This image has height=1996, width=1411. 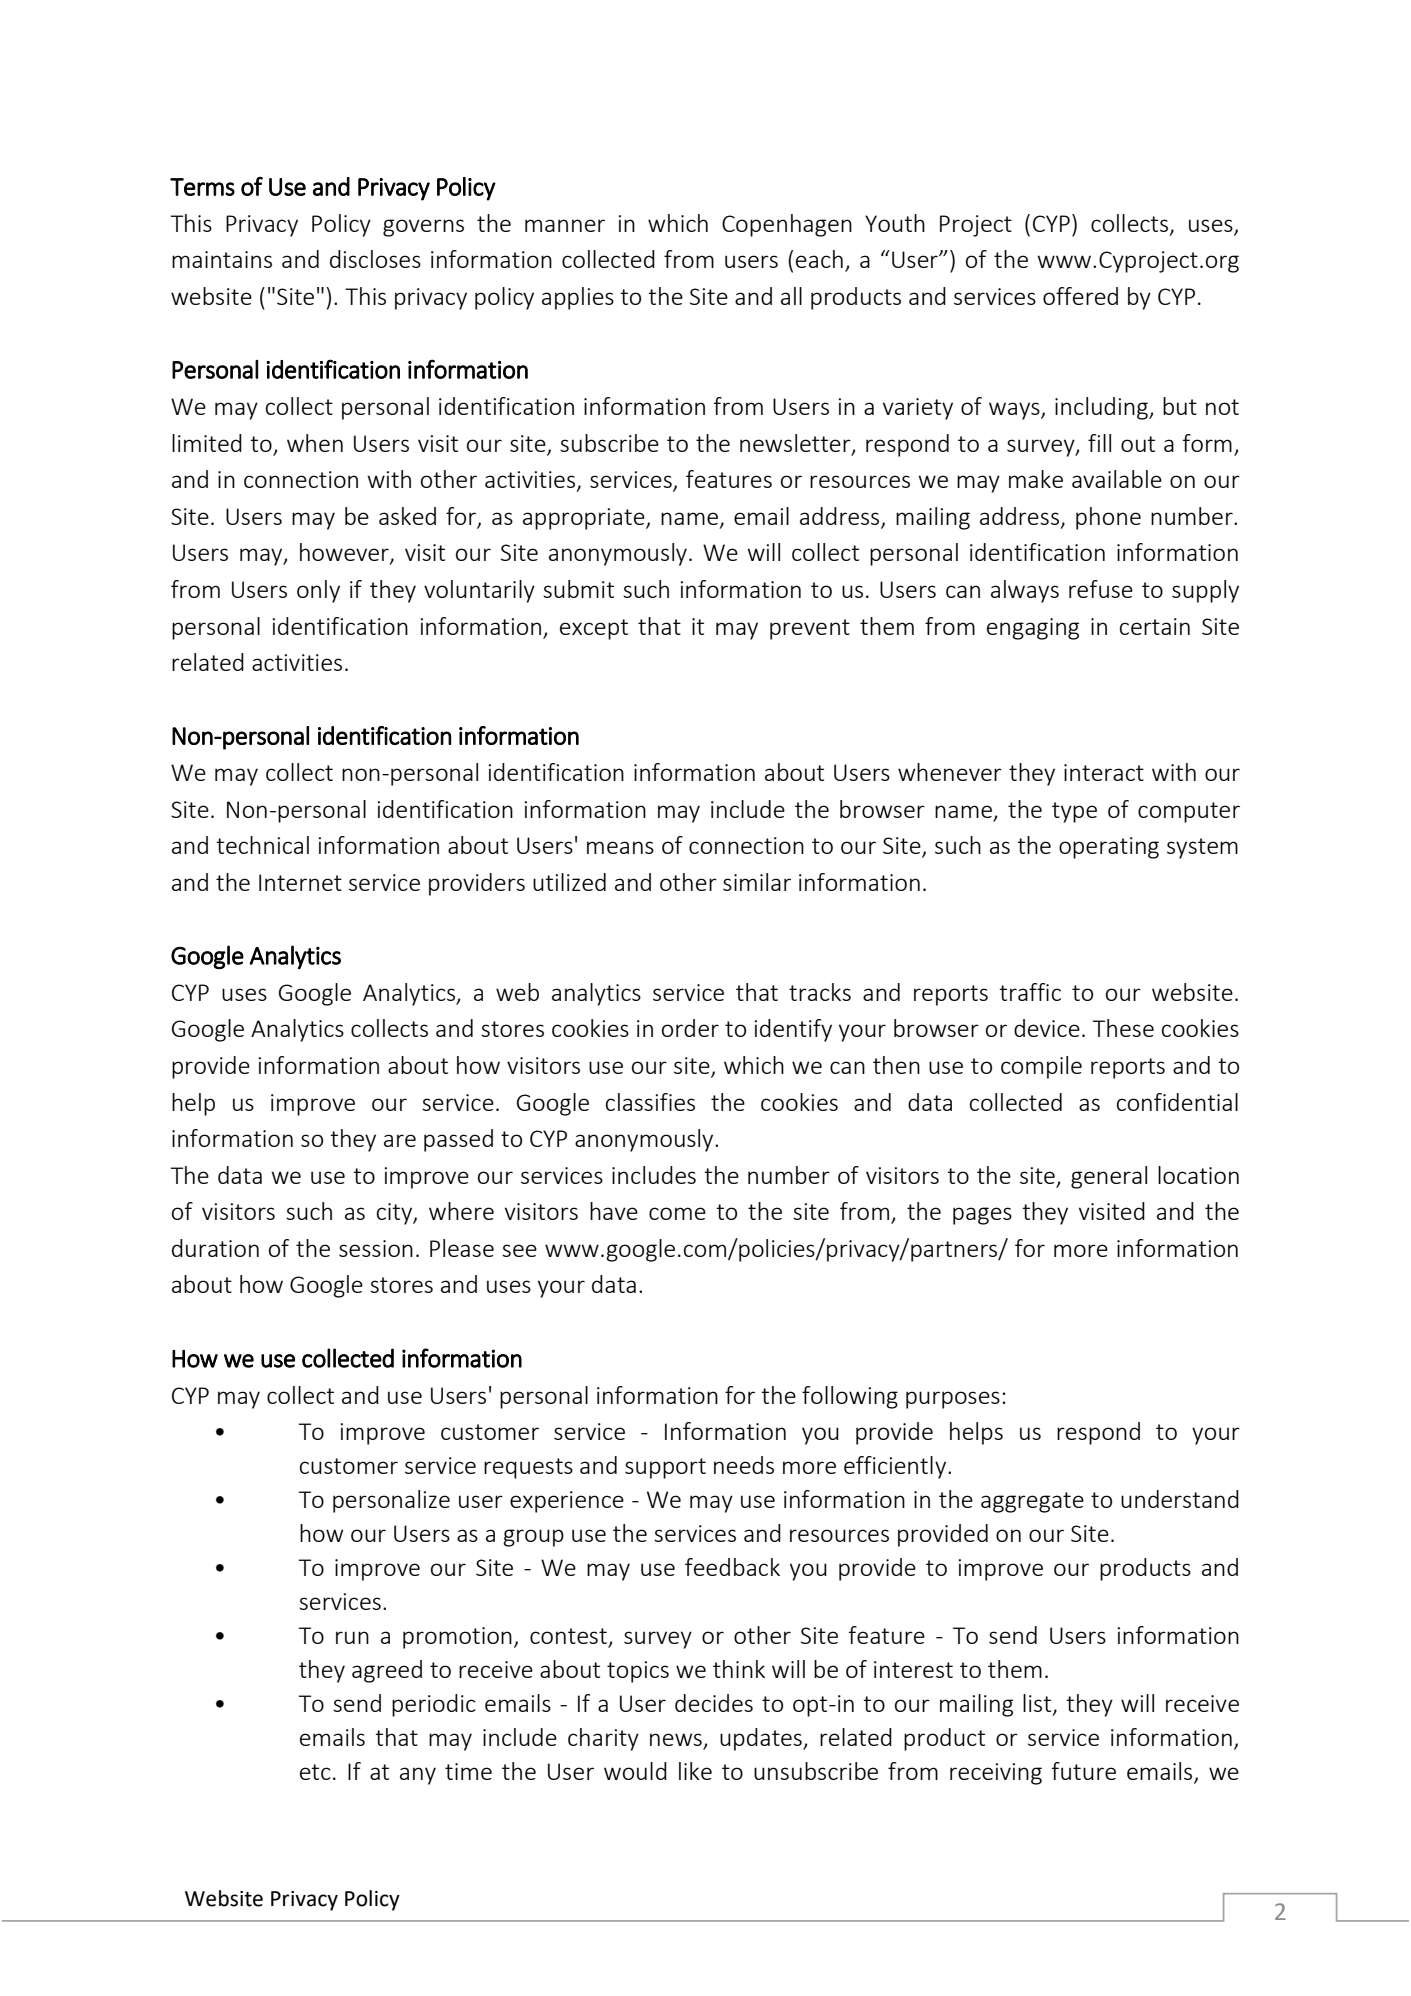 What do you see at coordinates (375, 259) in the image?
I see `discloses` at bounding box center [375, 259].
